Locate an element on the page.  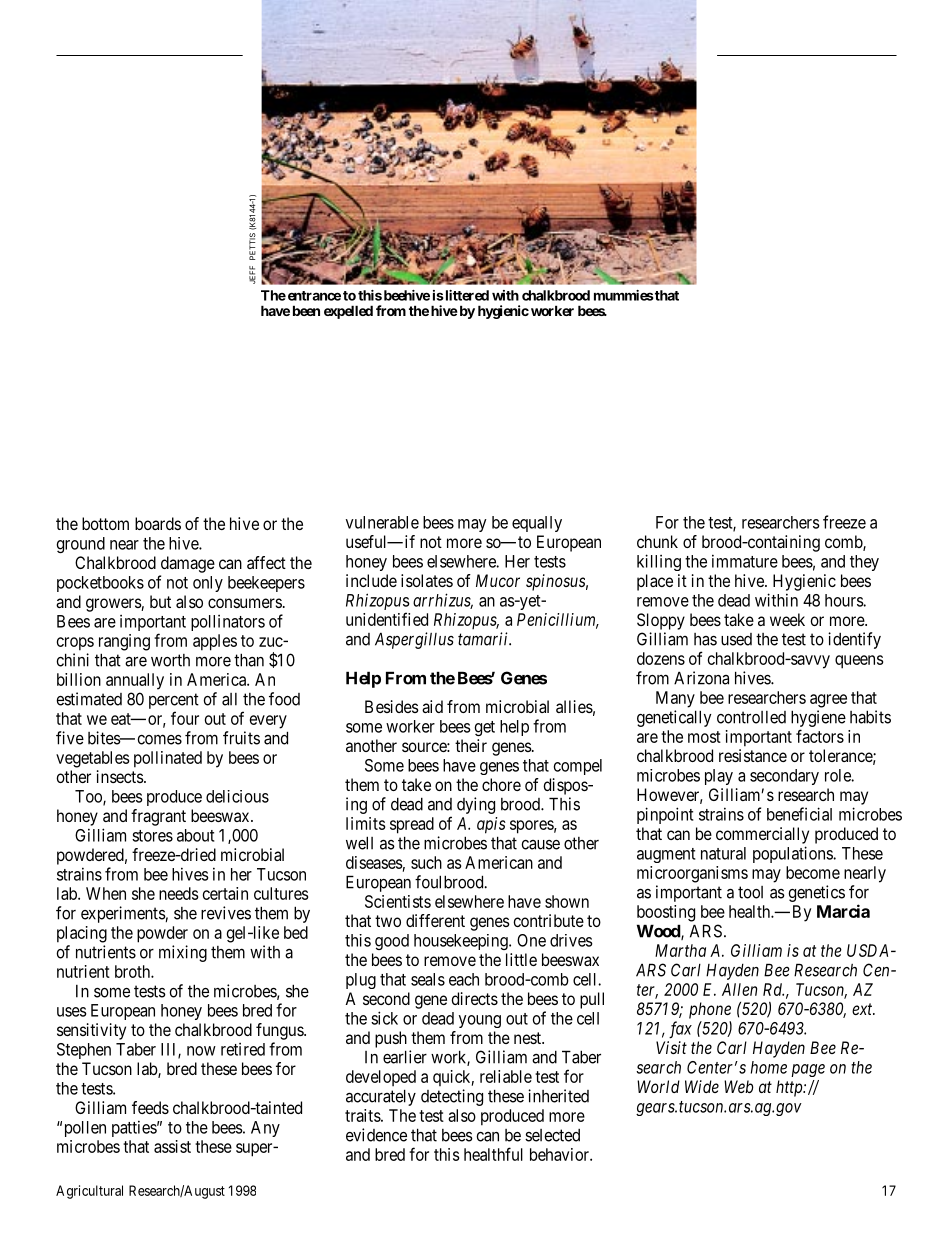
week is located at coordinates (787, 619).
